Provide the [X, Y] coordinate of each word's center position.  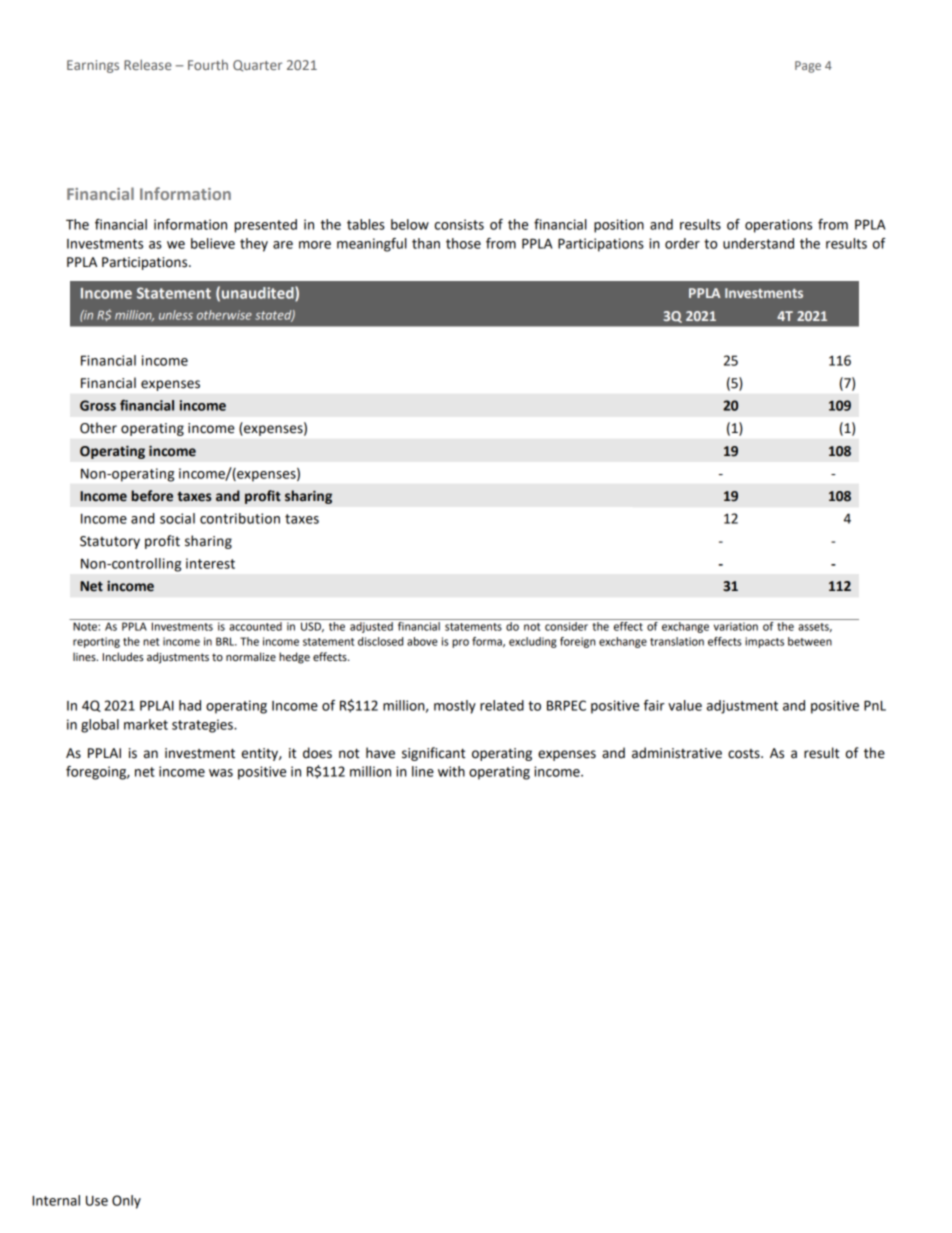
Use [97, 1201]
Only [126, 1202]
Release [148, 64]
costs [745, 754]
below [410, 224]
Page [808, 67]
